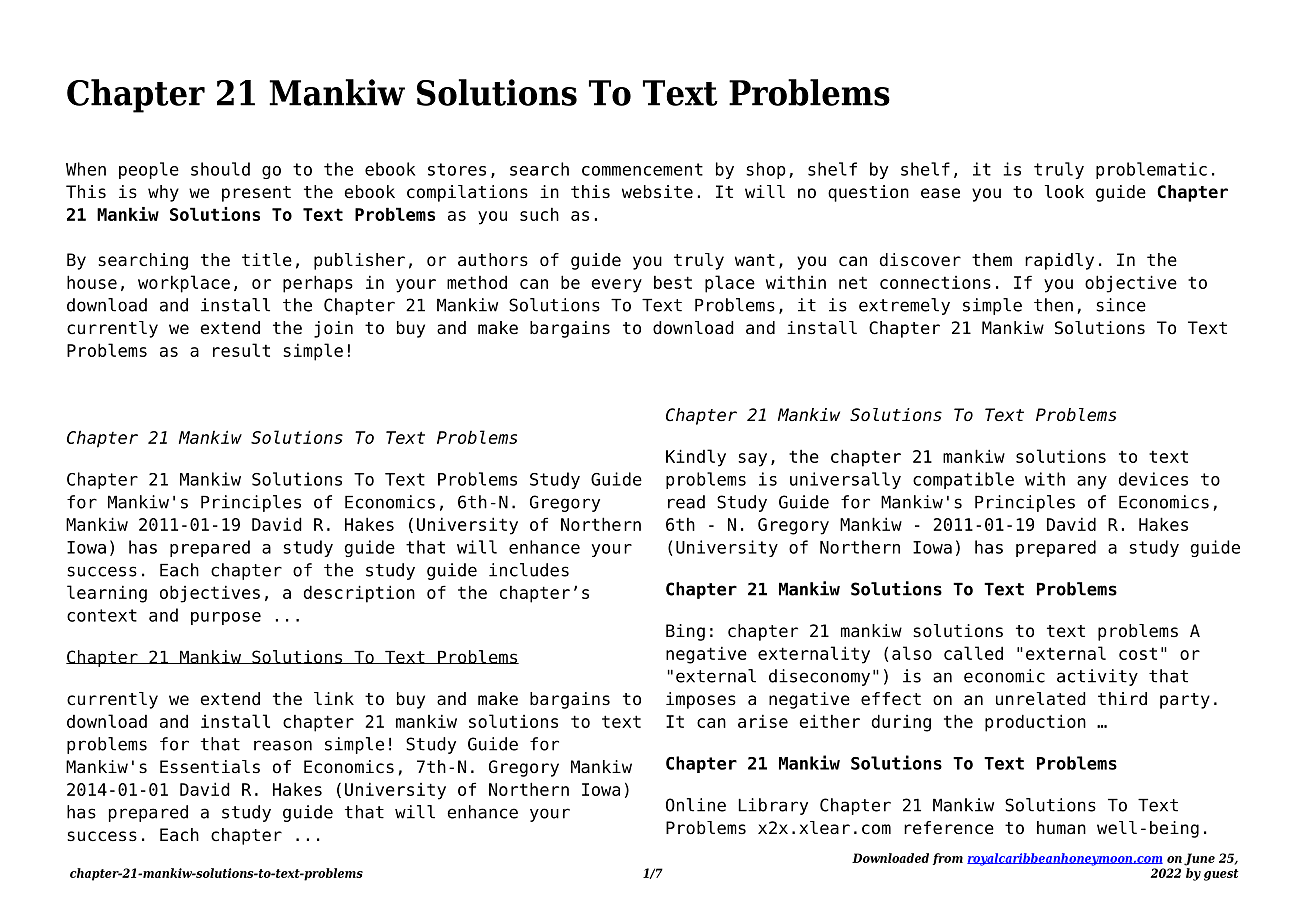 Image resolution: width=1308 pixels, height=924 pixels. What do you see at coordinates (334, 698) in the page?
I see `link` at bounding box center [334, 698].
